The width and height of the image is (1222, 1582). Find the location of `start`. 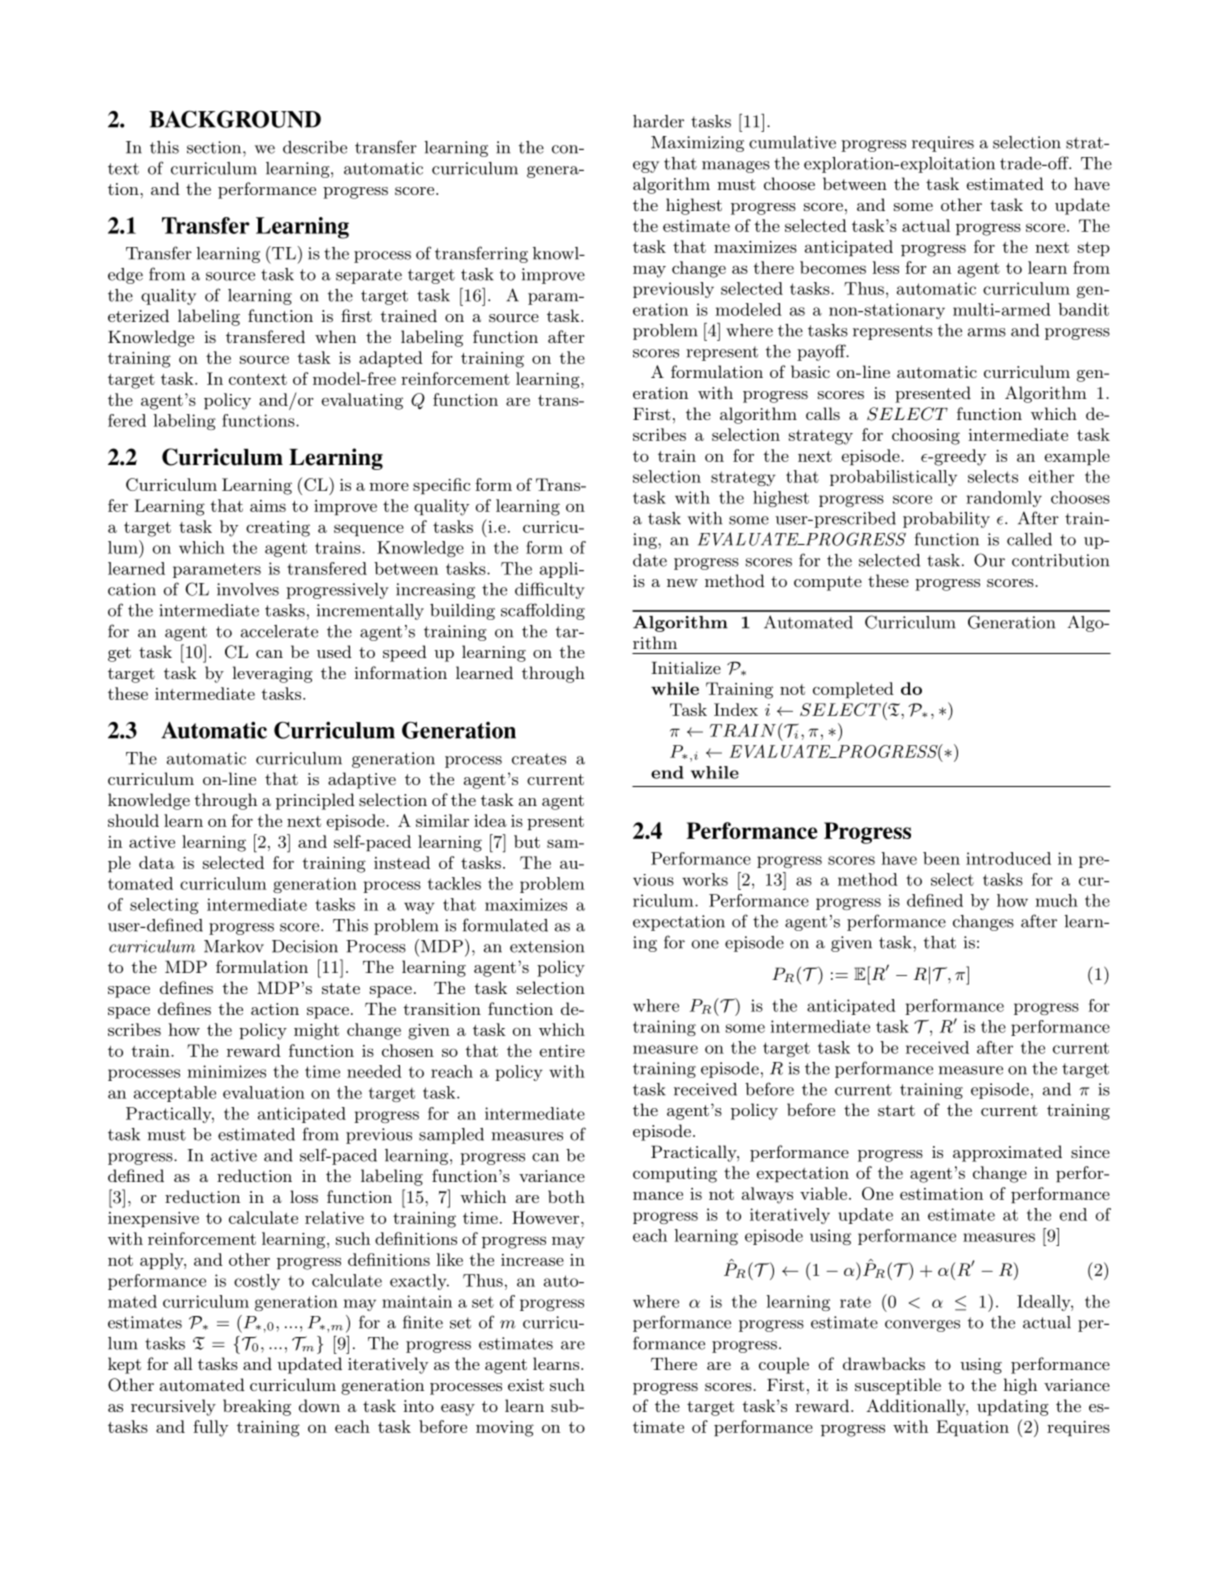

start is located at coordinates (896, 1110).
